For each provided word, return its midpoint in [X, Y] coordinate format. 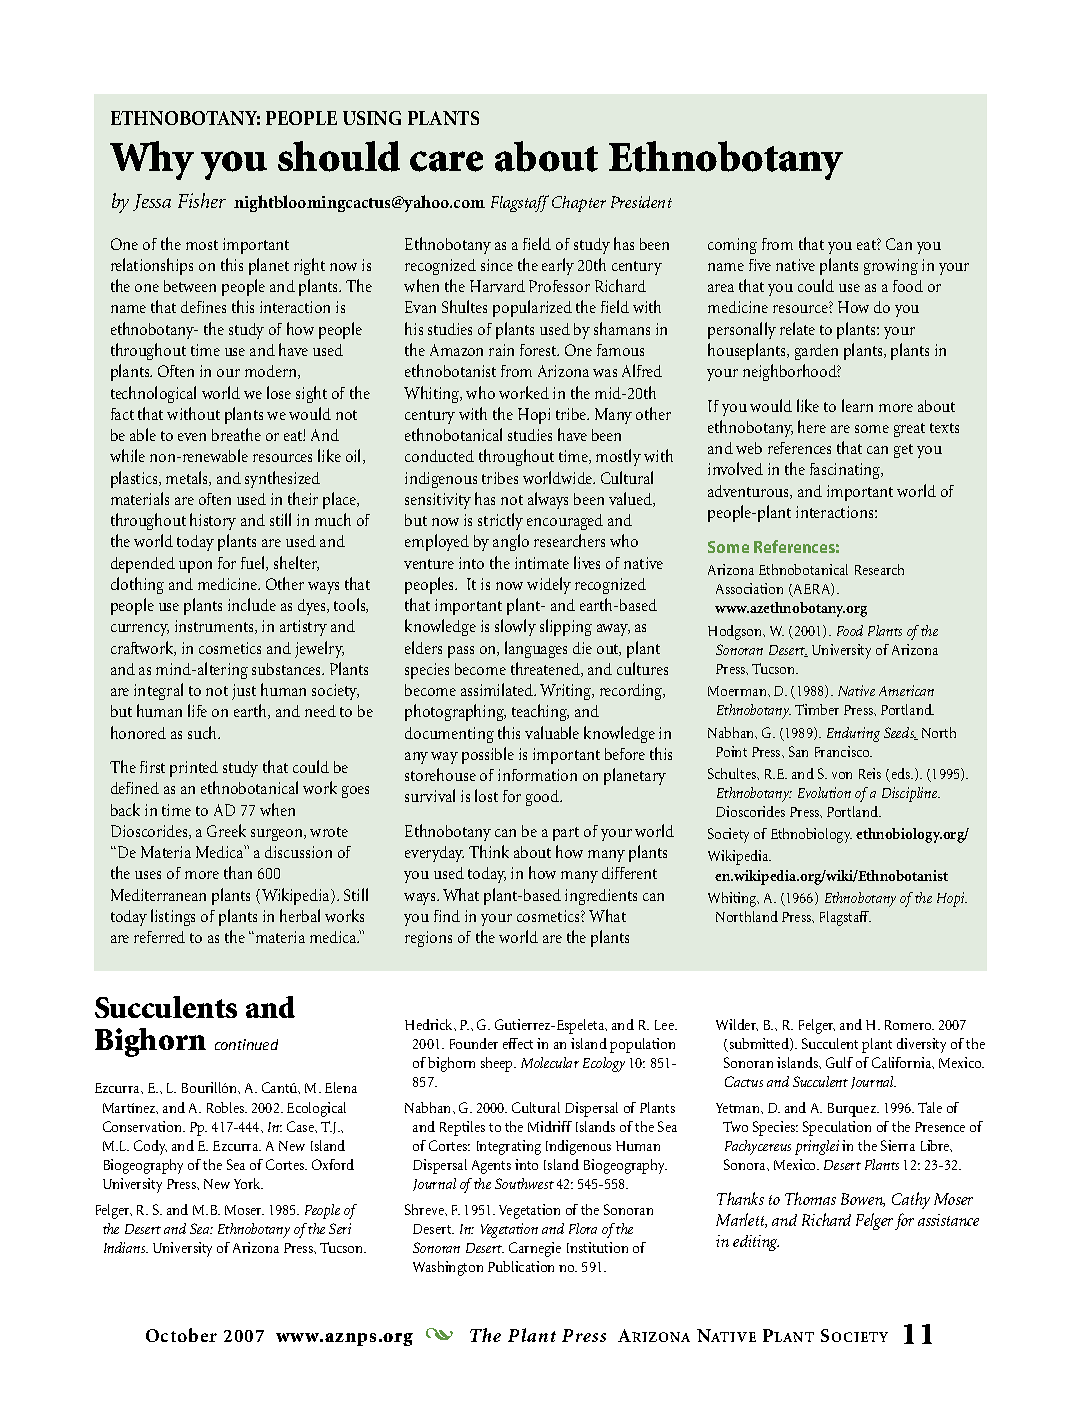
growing [891, 267]
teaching [540, 712]
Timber [817, 709]
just [244, 692]
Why [152, 160]
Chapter [579, 204]
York [248, 1183]
